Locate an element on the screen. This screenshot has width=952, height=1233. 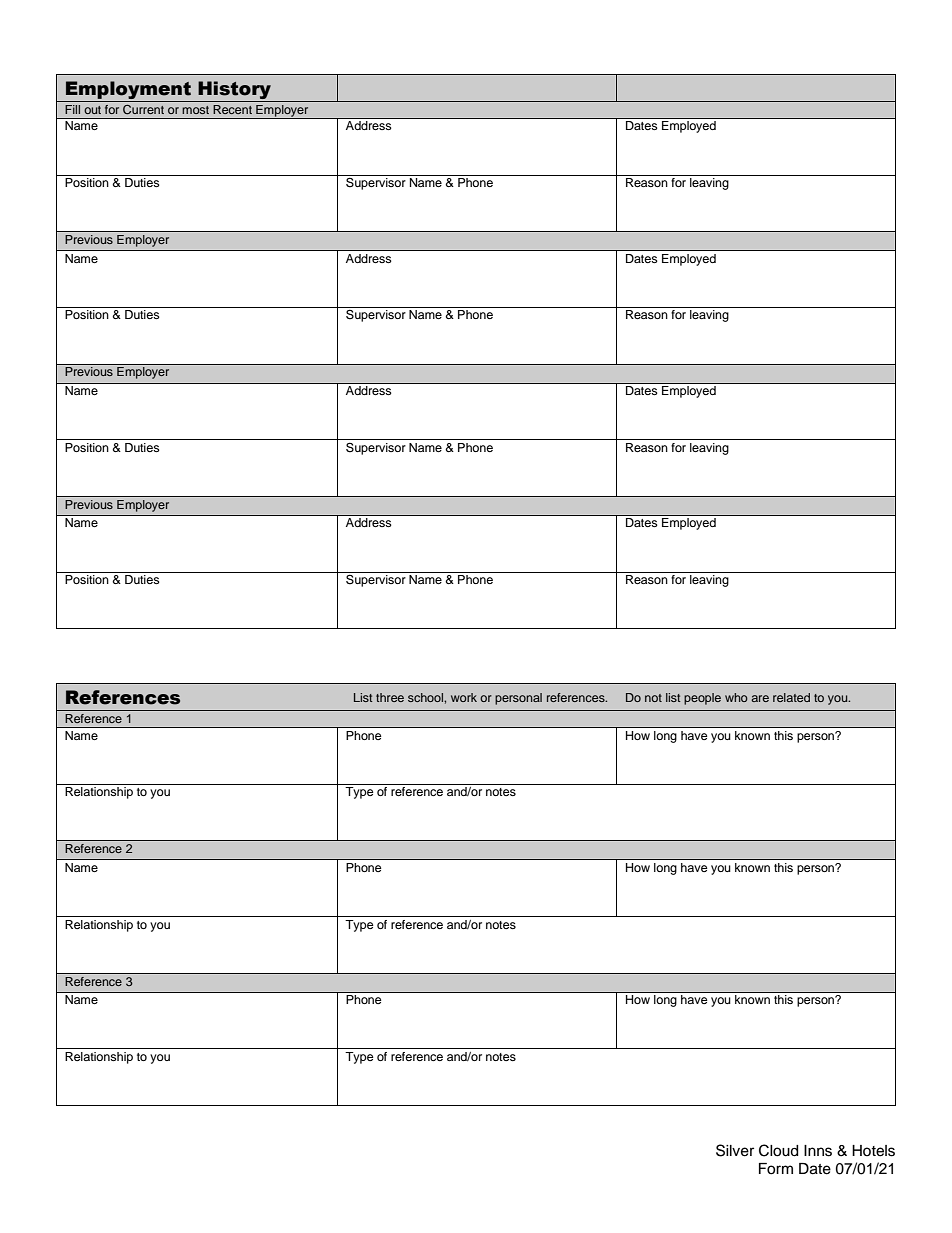
Inns is located at coordinates (818, 1151).
